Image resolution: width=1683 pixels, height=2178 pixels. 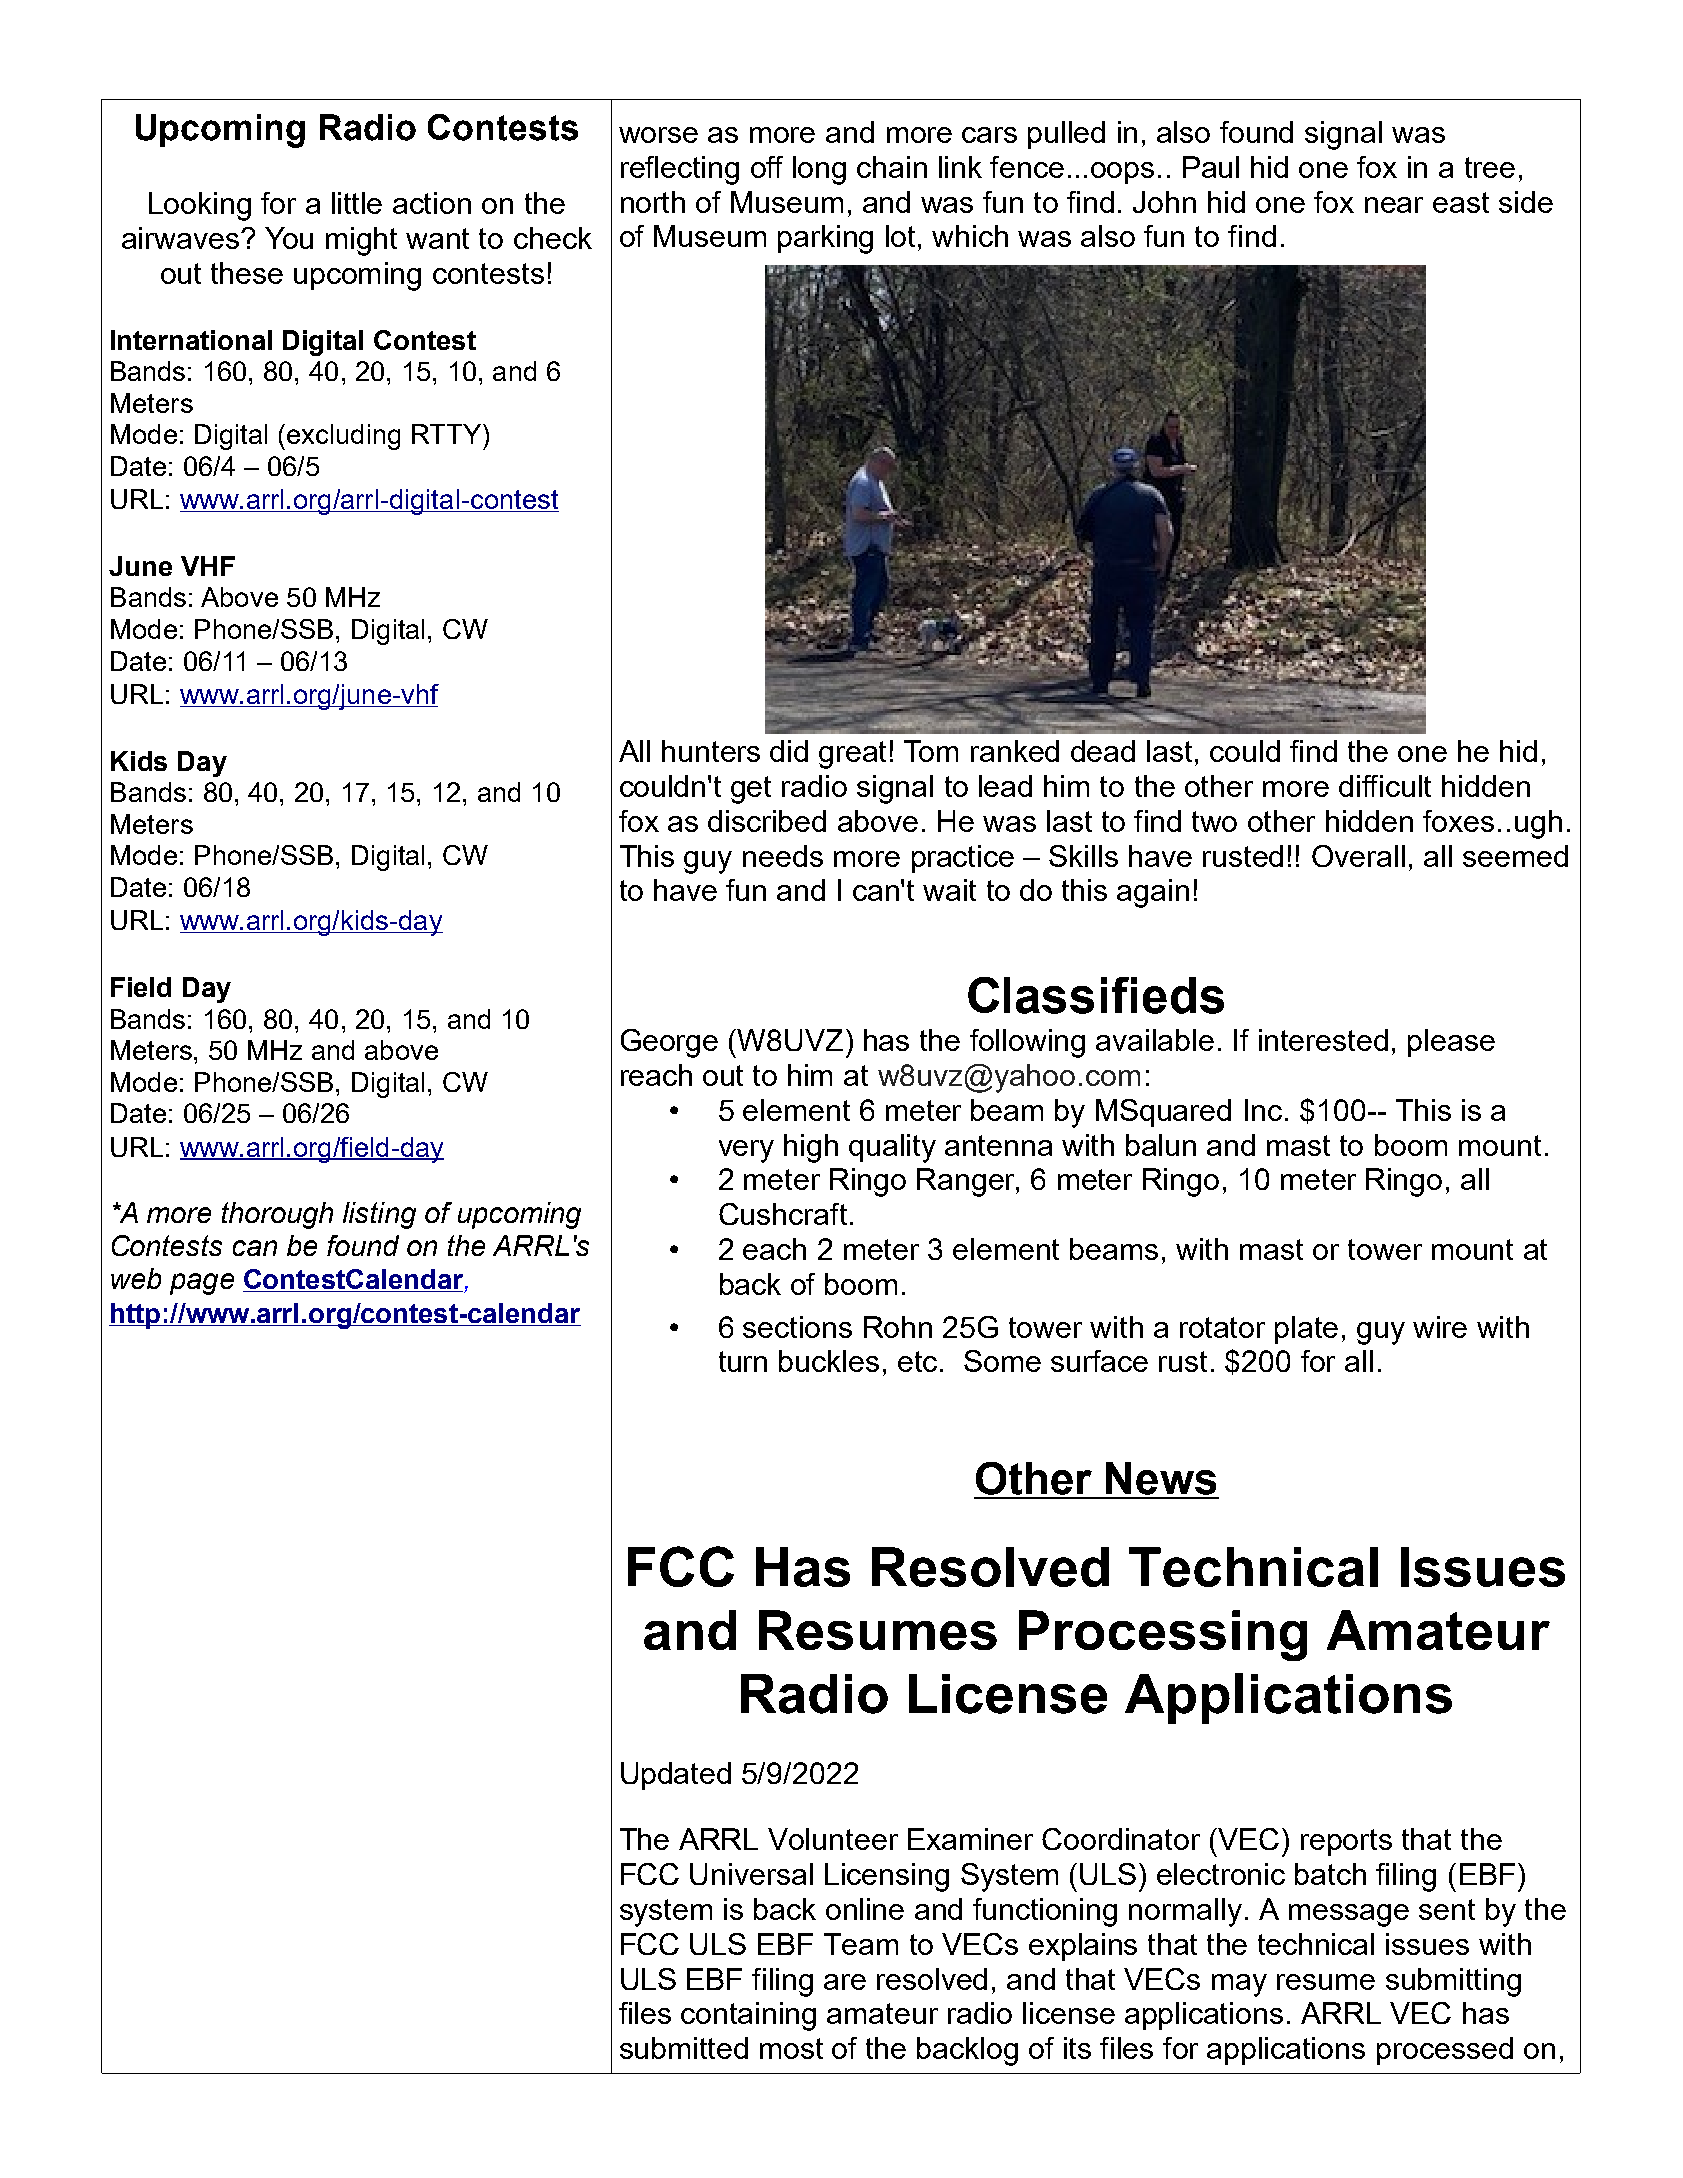 What do you see at coordinates (1385, 786) in the screenshot?
I see `difficult` at bounding box center [1385, 786].
